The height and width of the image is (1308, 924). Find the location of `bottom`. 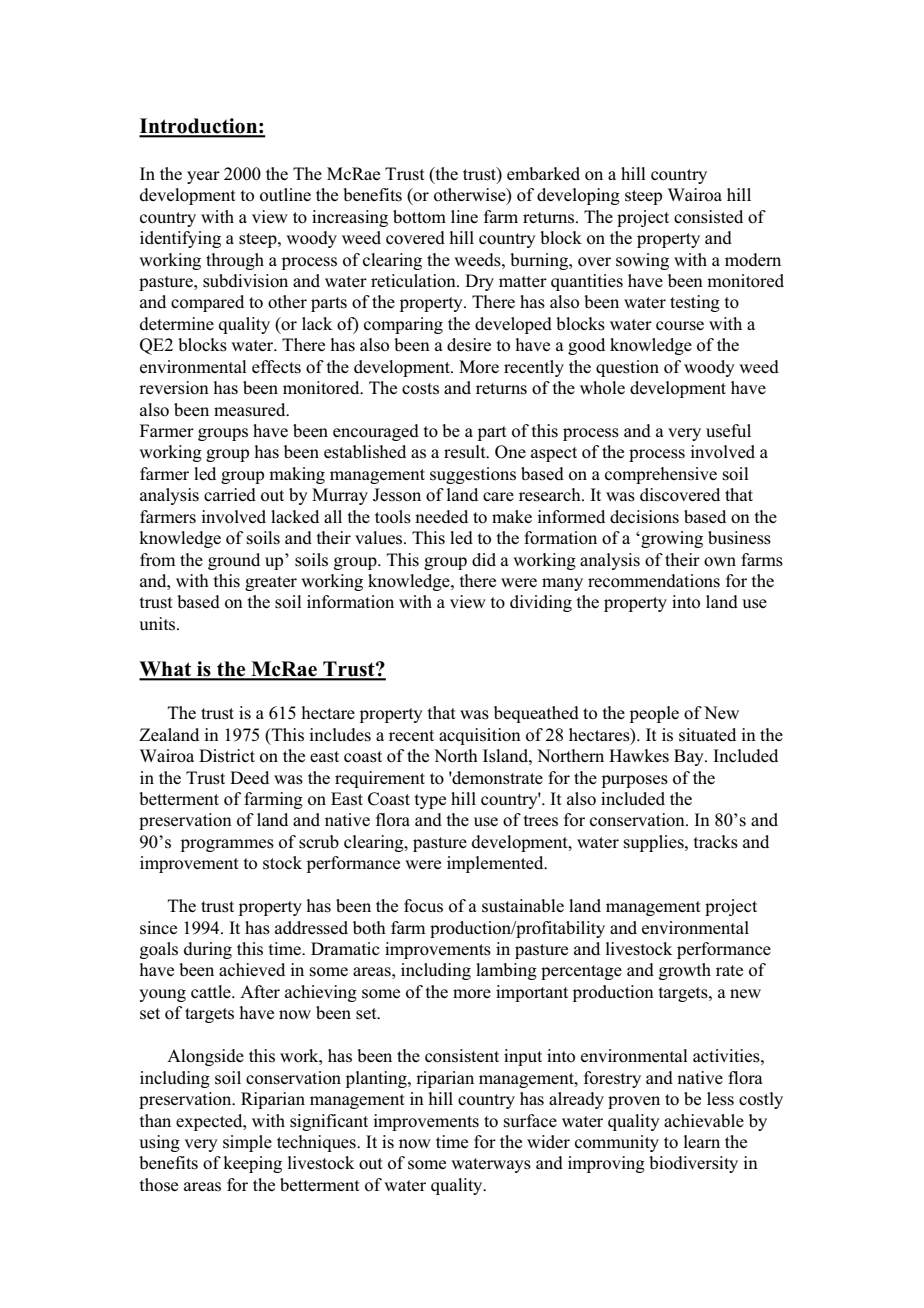

bottom is located at coordinates (419, 217).
